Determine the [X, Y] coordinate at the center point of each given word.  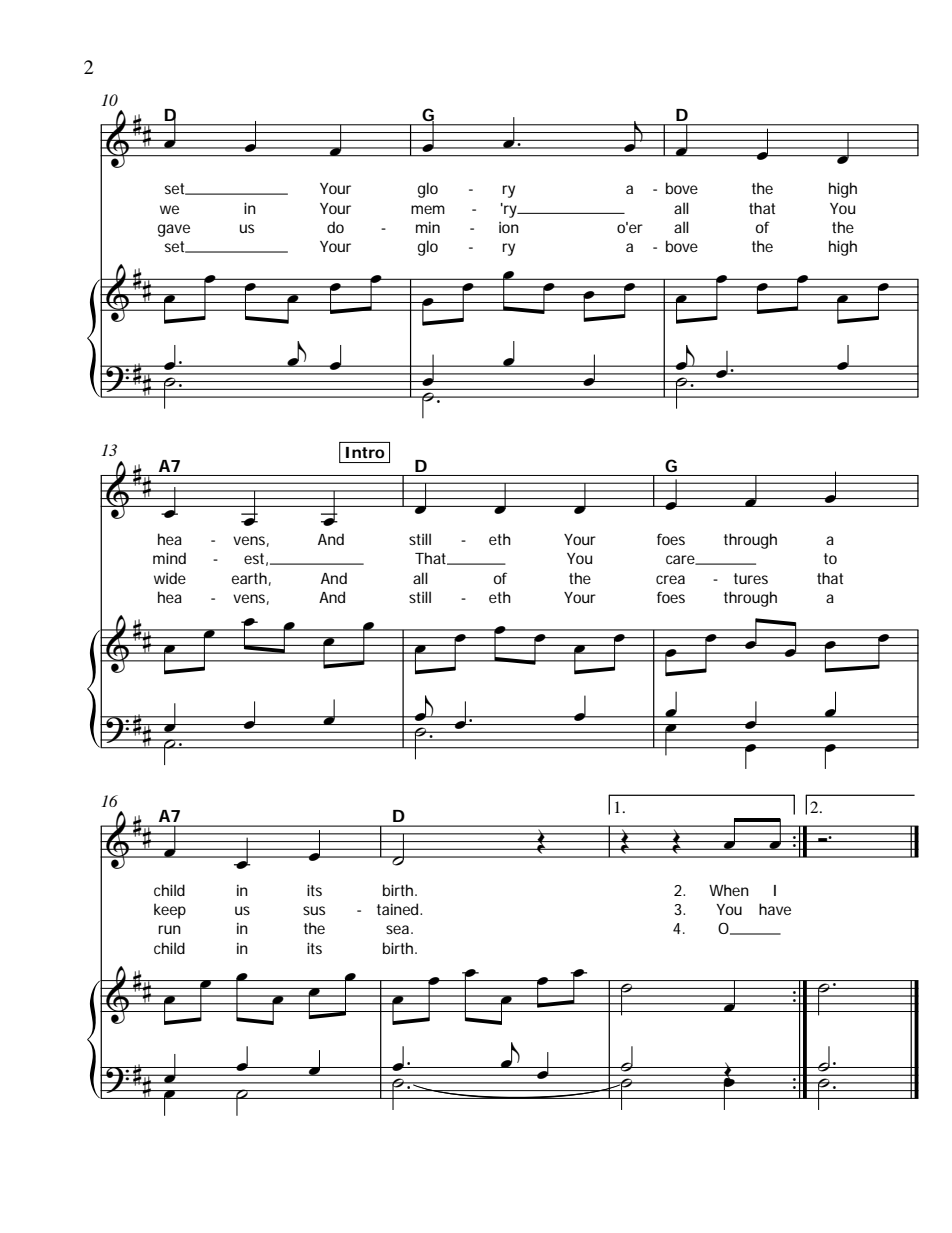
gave [174, 230]
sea [399, 929]
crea [670, 579]
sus [314, 910]
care [682, 560]
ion [509, 227]
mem [428, 209]
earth [249, 578]
